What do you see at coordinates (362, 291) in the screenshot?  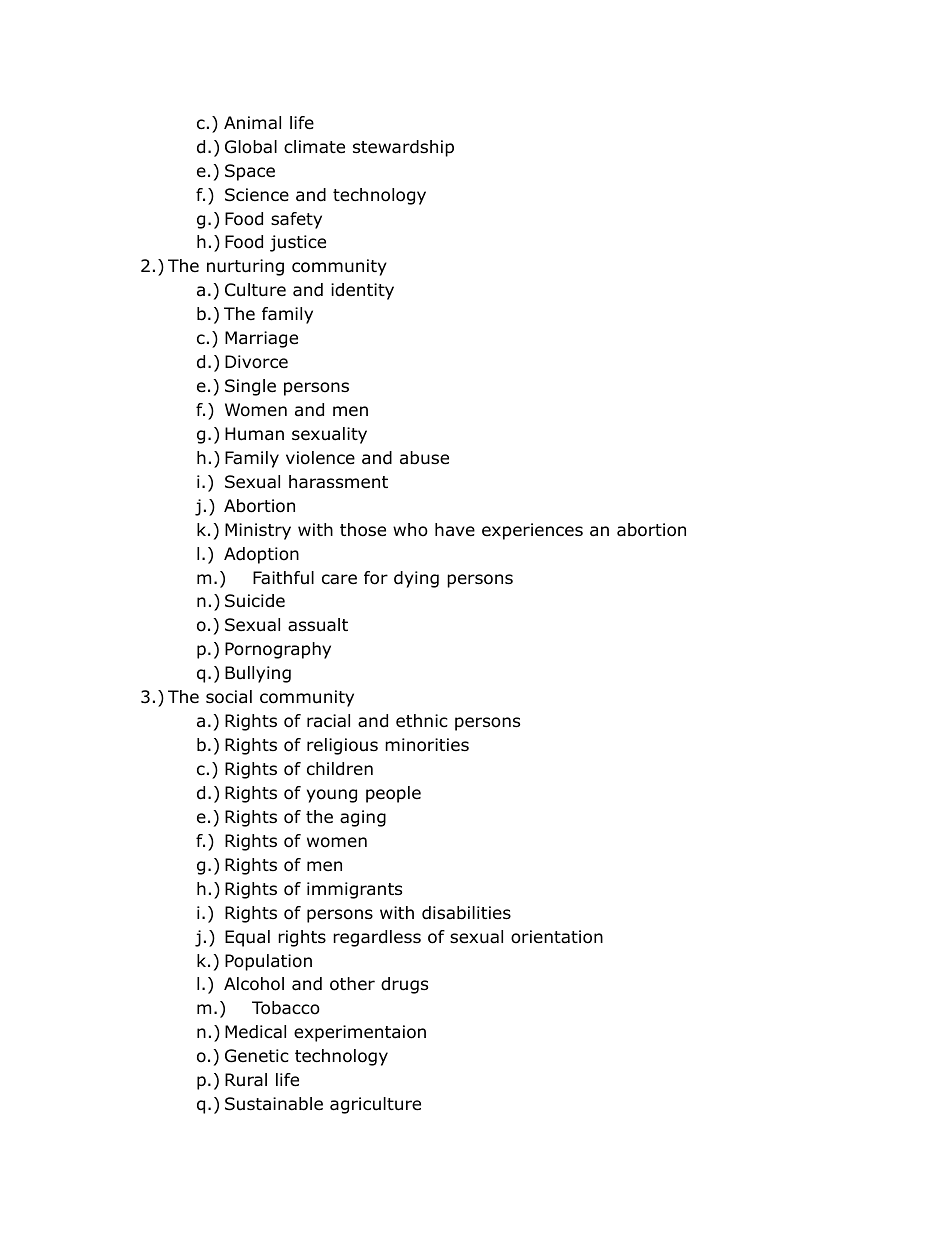 I see `identity` at bounding box center [362, 291].
